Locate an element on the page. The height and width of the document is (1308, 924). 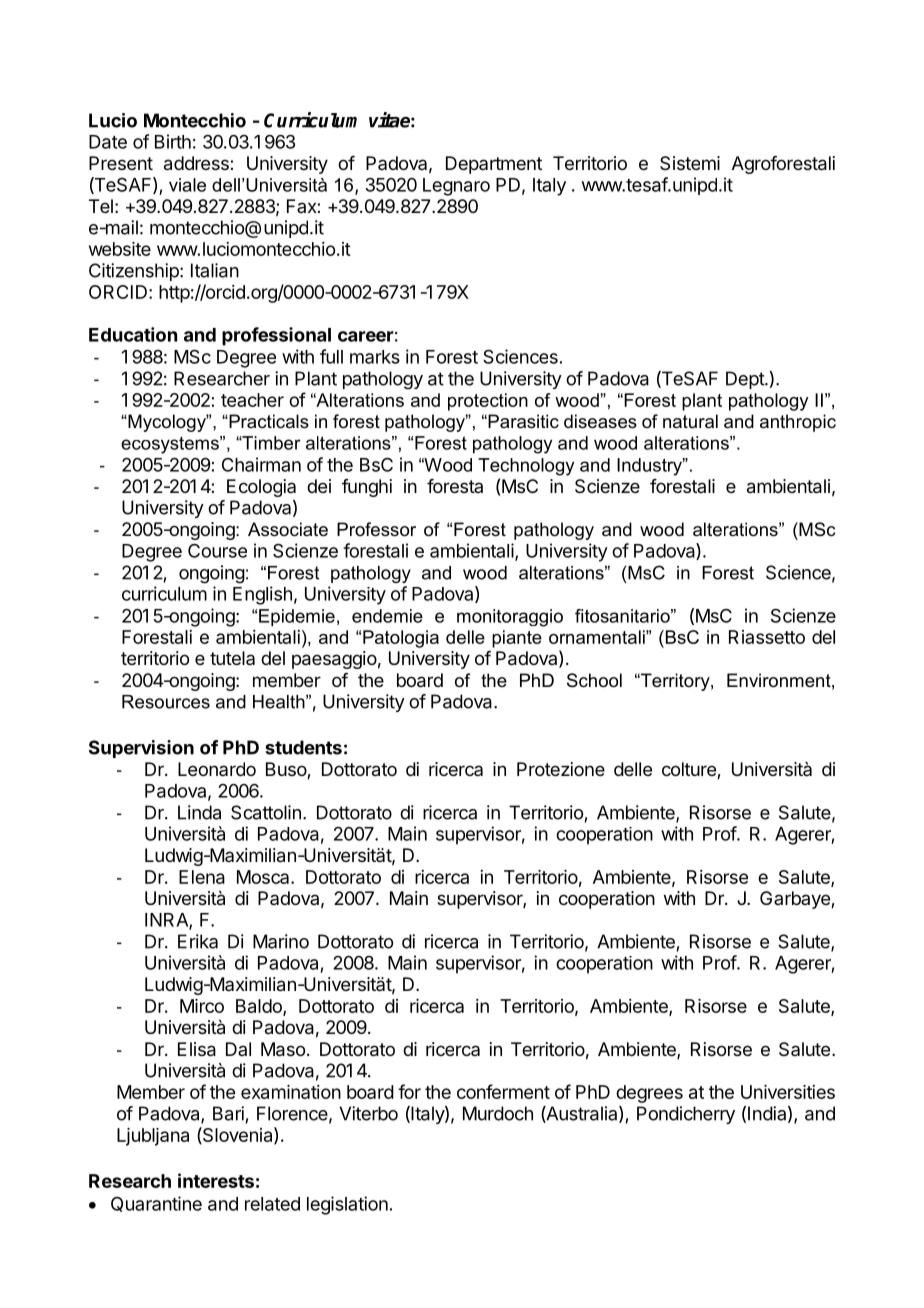
interests is located at coordinates (216, 1180).
